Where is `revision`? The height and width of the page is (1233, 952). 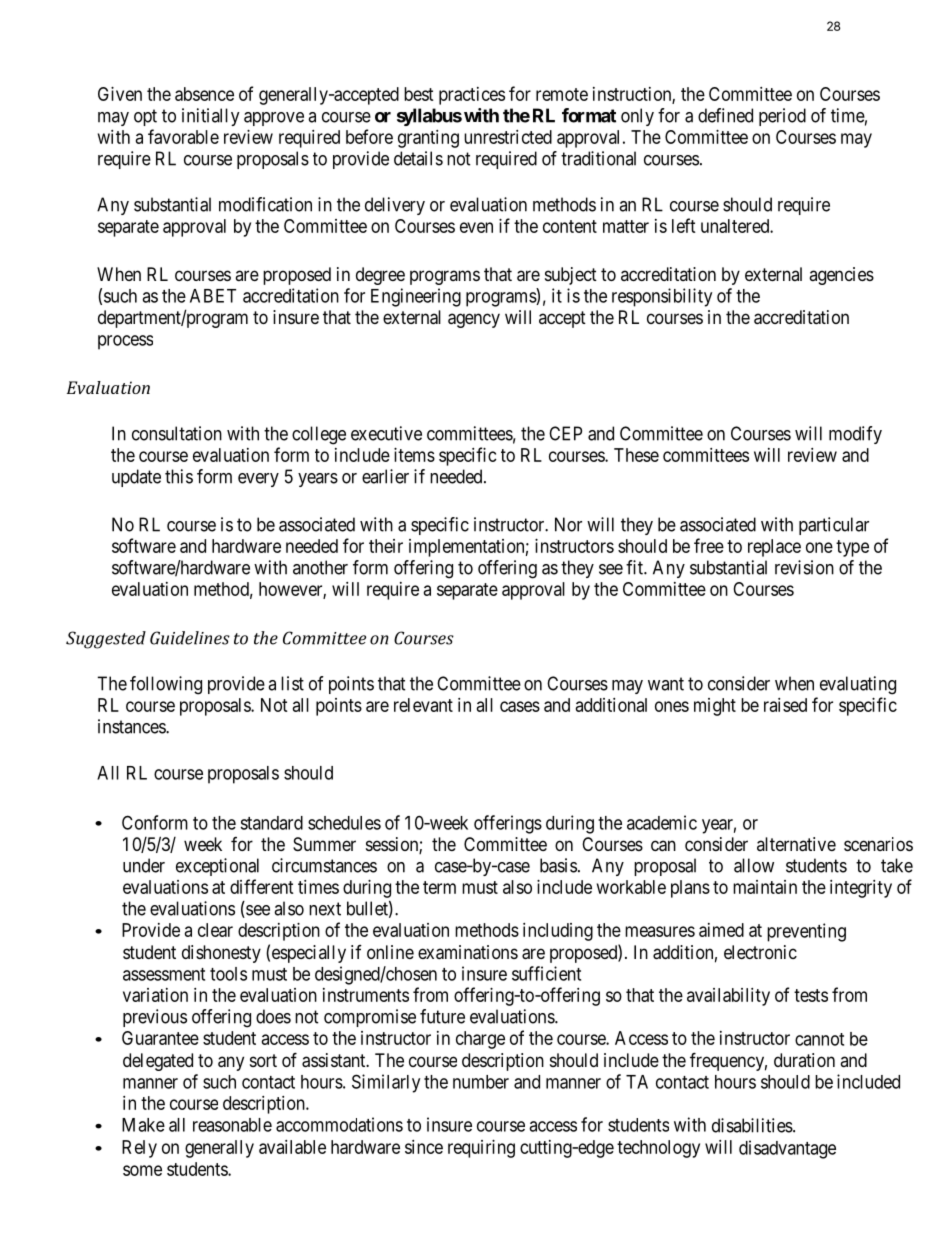 revision is located at coordinates (804, 567).
